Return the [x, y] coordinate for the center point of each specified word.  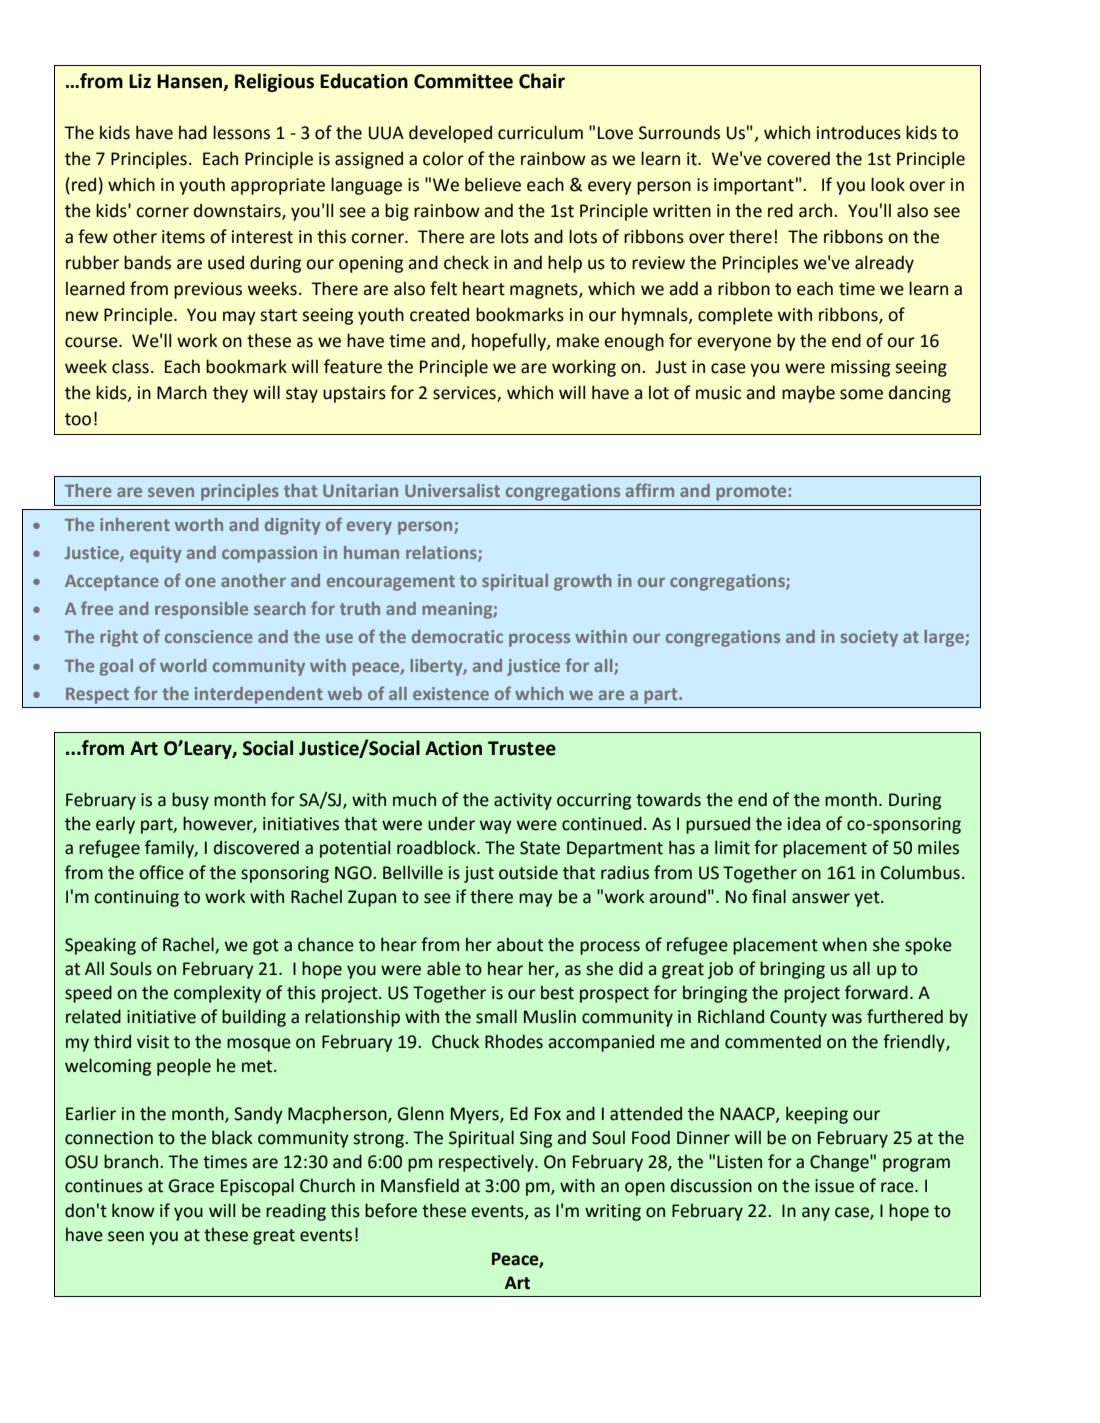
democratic [457, 636]
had [193, 132]
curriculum [540, 132]
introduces [859, 132]
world [183, 665]
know [133, 1210]
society [869, 638]
